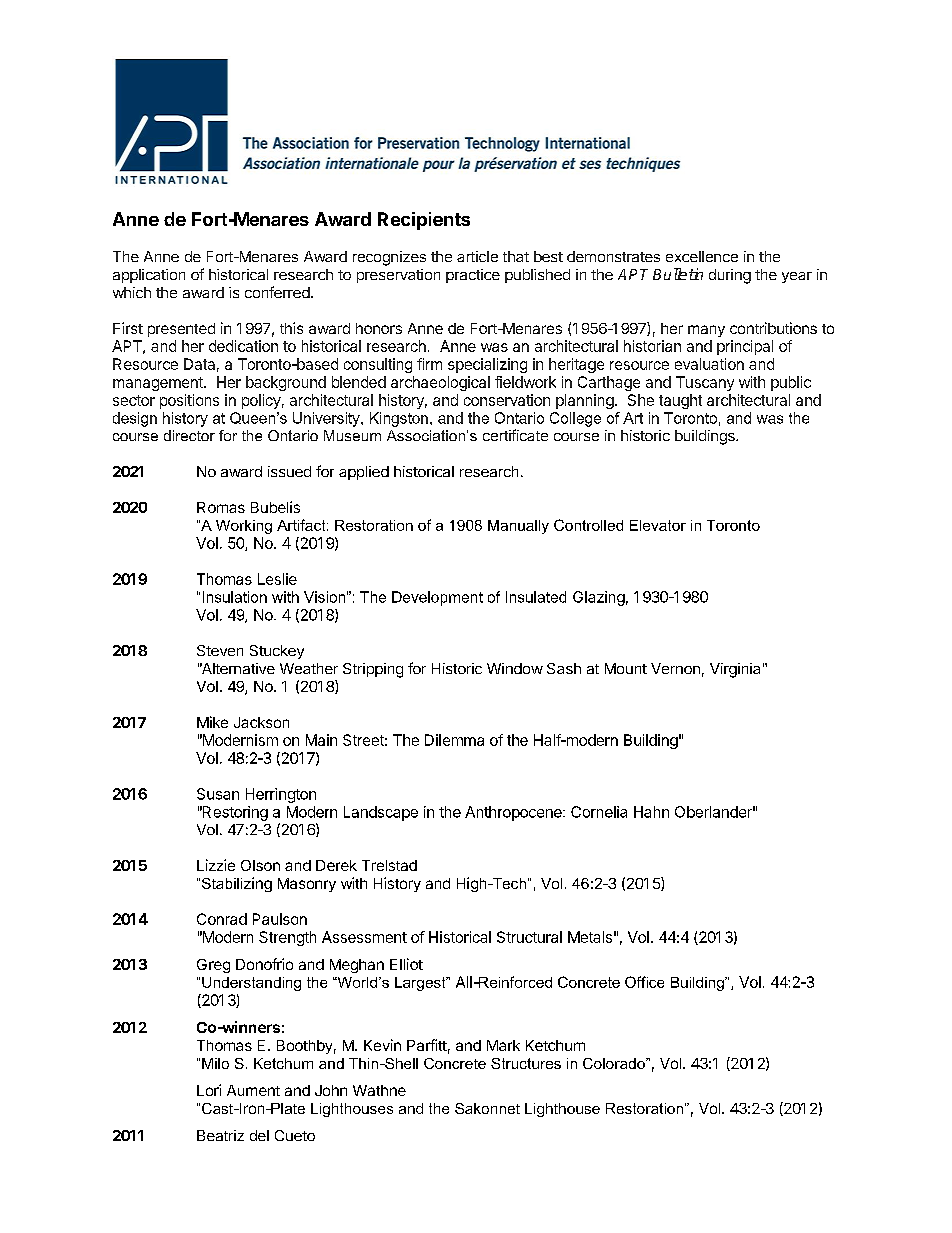  I want to click on Window, so click(515, 668).
